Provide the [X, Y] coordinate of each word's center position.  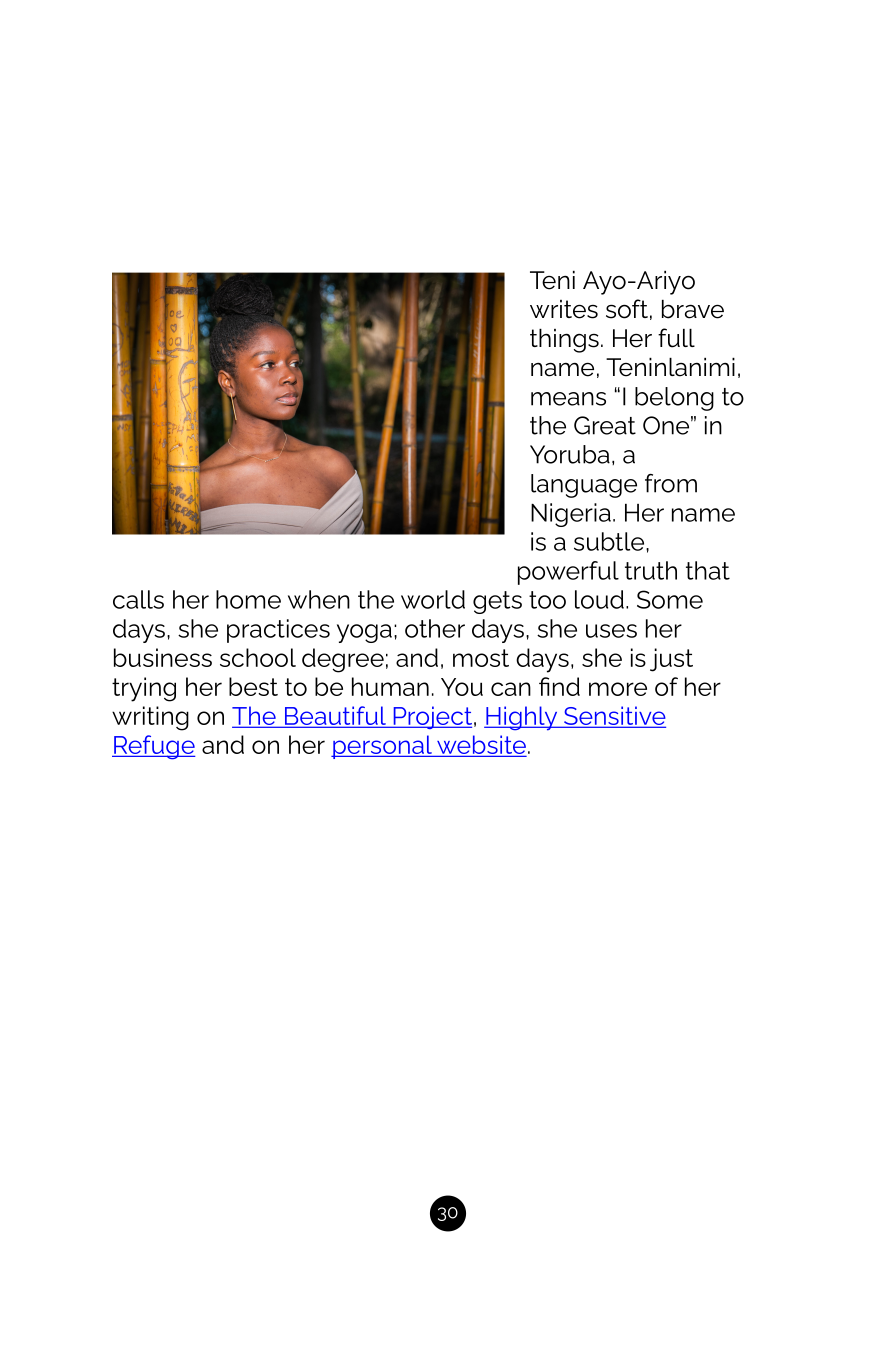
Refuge [154, 747]
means [568, 399]
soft [627, 309]
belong [674, 399]
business [163, 657]
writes [564, 309]
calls [138, 599]
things [564, 341]
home [248, 599]
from [671, 483]
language [584, 486]
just [671, 660]
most [481, 658]
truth [651, 570]
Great [605, 425]
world [433, 599]
